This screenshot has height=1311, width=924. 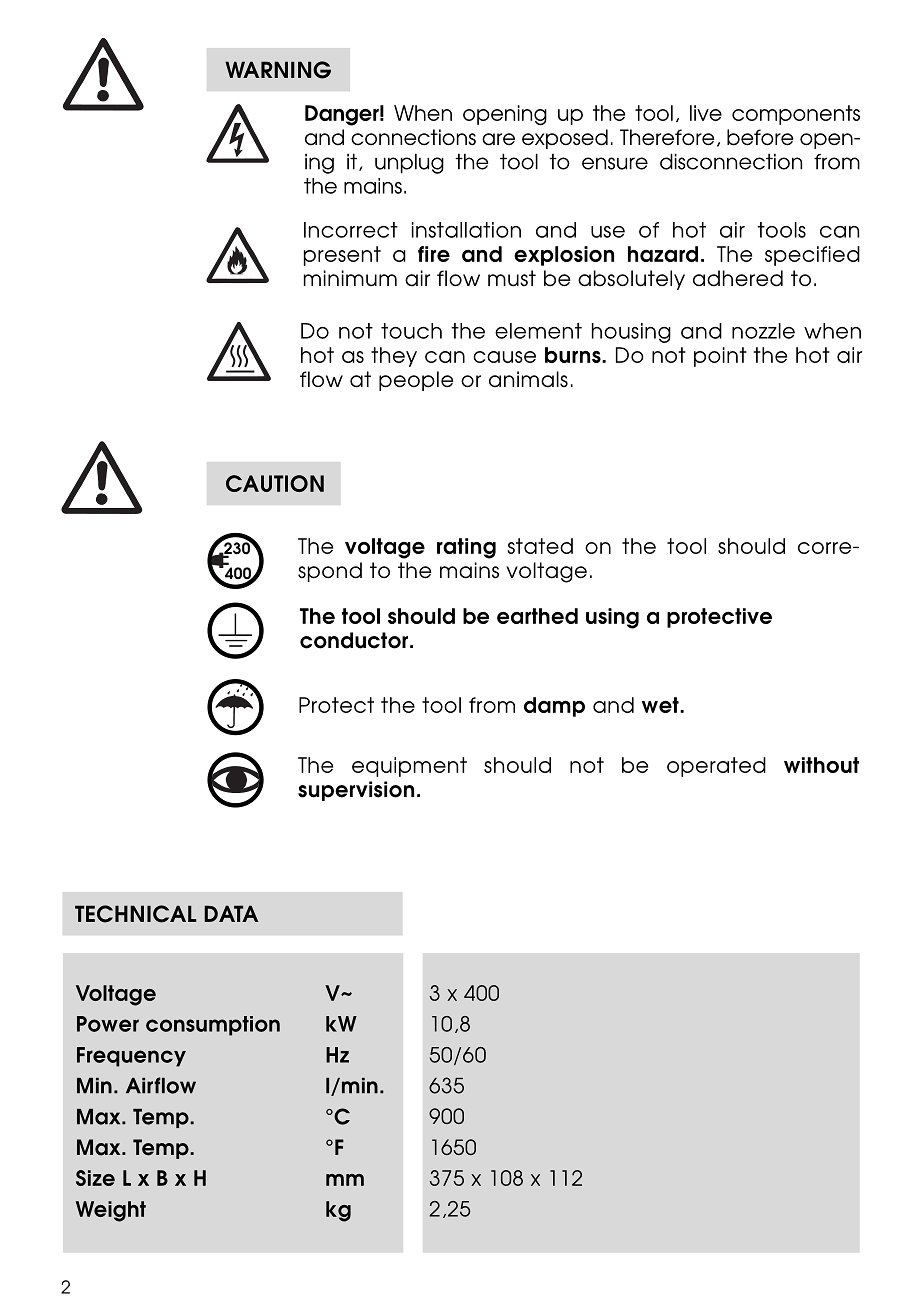 What do you see at coordinates (213, 1026) in the screenshot?
I see `consumption` at bounding box center [213, 1026].
